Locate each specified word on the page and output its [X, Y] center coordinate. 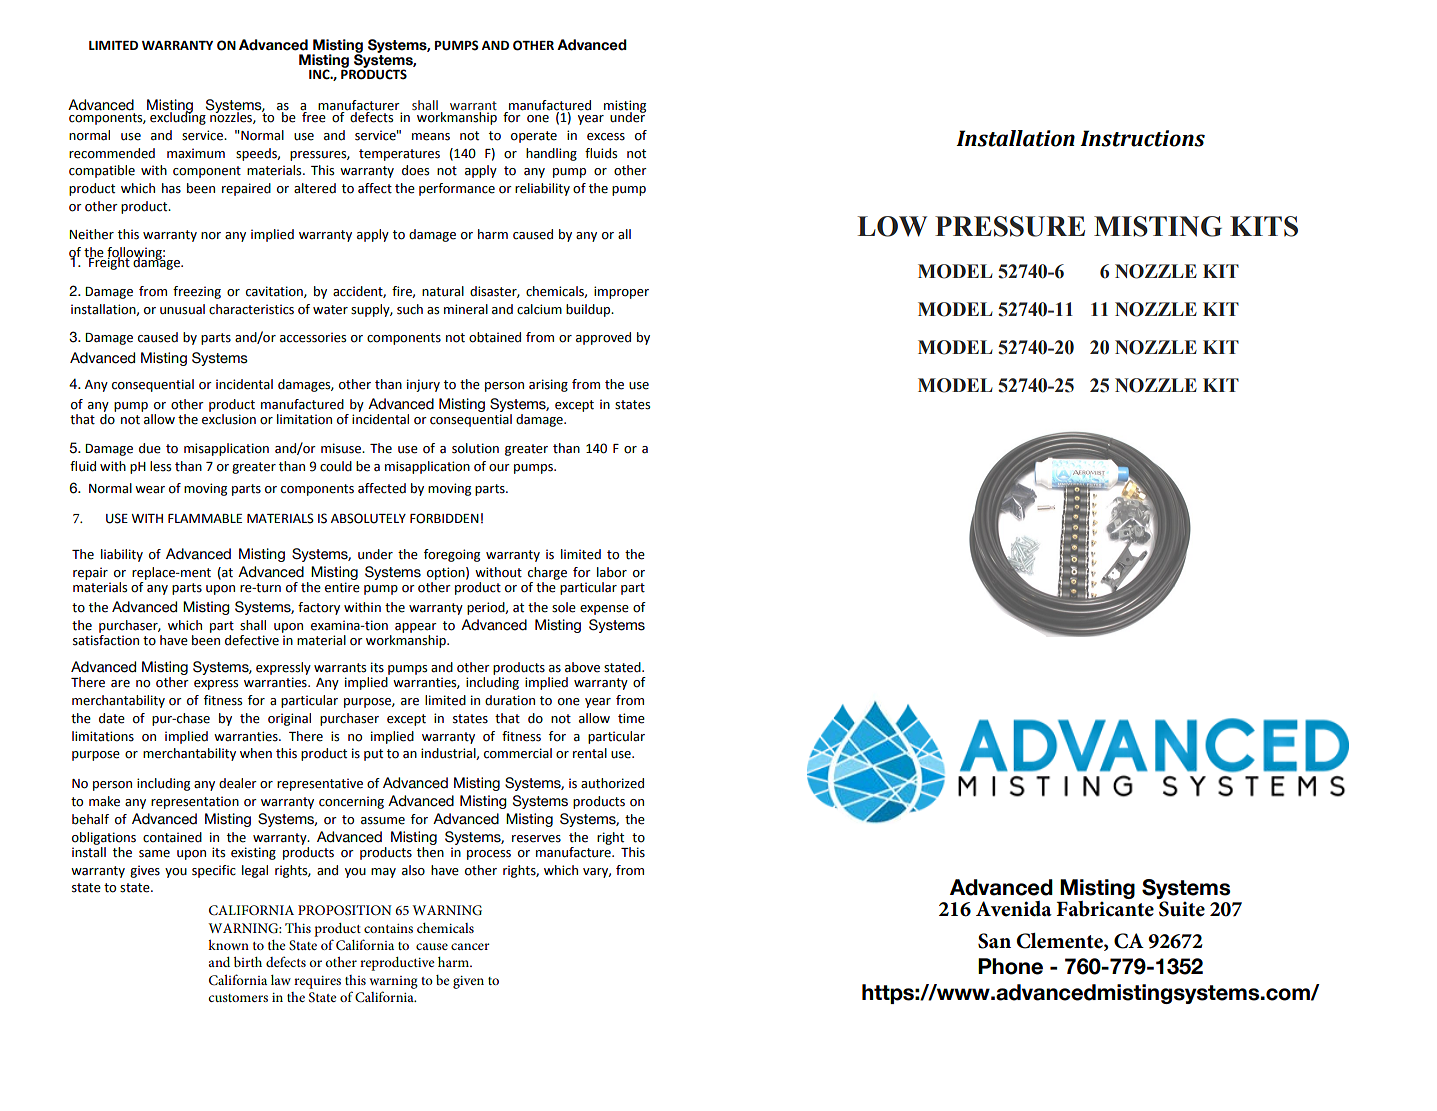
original [289, 719]
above [582, 667]
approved [603, 338]
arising [548, 385]
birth [248, 962]
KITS [1264, 226]
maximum [196, 153]
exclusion [229, 419]
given [468, 982]
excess [606, 137]
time [631, 718]
